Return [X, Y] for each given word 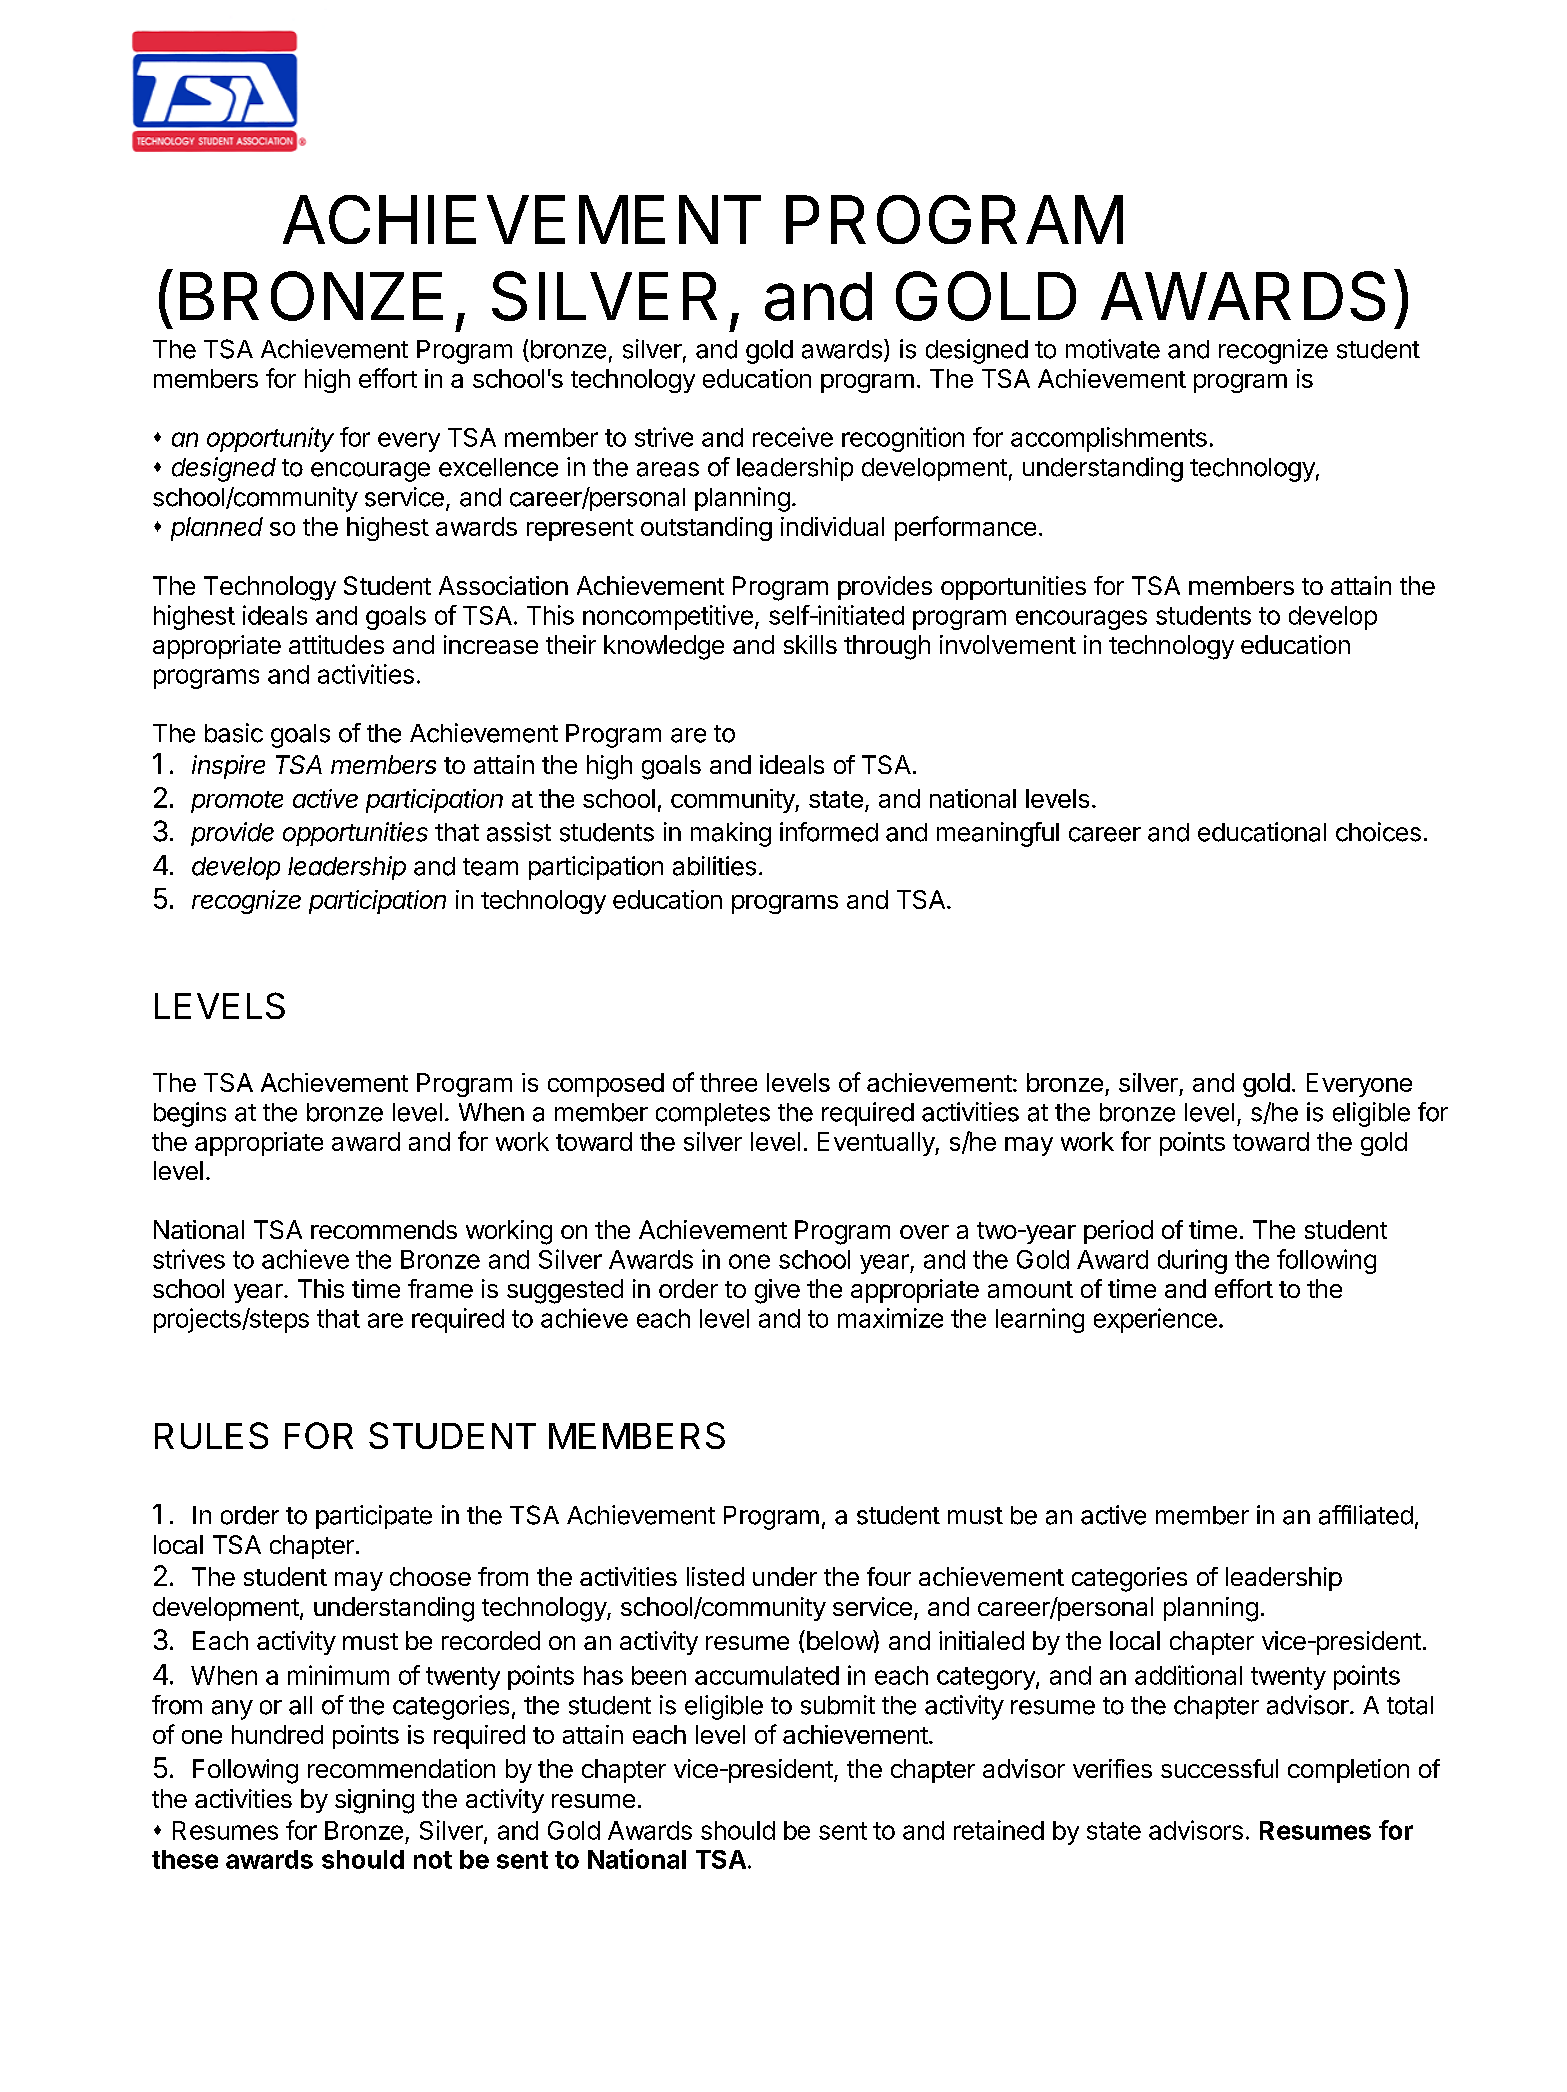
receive [793, 437]
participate [374, 1517]
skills [810, 644]
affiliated [1366, 1515]
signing [374, 1801]
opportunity [270, 439]
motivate [1113, 349]
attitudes [336, 644]
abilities [714, 866]
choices [1378, 832]
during [1192, 1261]
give [777, 1291]
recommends [384, 1229]
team [490, 867]
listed [715, 1576]
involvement [1008, 644]
